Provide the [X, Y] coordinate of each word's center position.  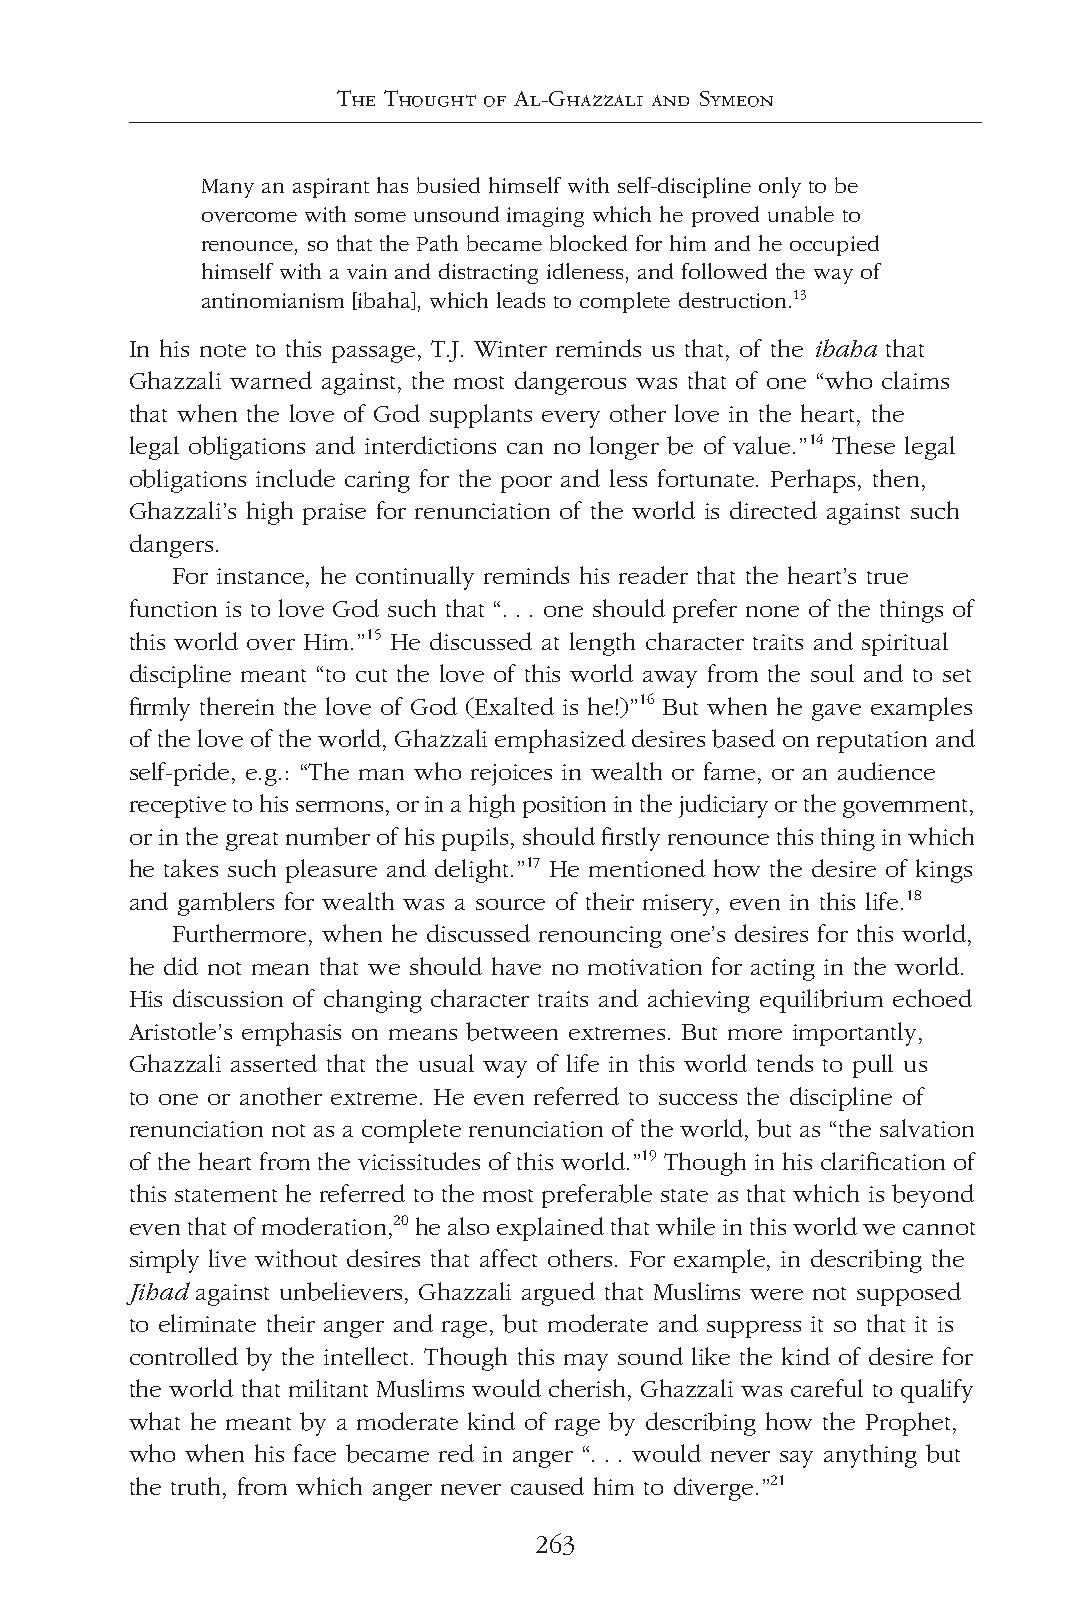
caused [547, 1486]
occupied [834, 245]
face [315, 1453]
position [564, 807]
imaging [545, 217]
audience [886, 771]
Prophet [908, 1424]
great [252, 841]
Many [228, 188]
